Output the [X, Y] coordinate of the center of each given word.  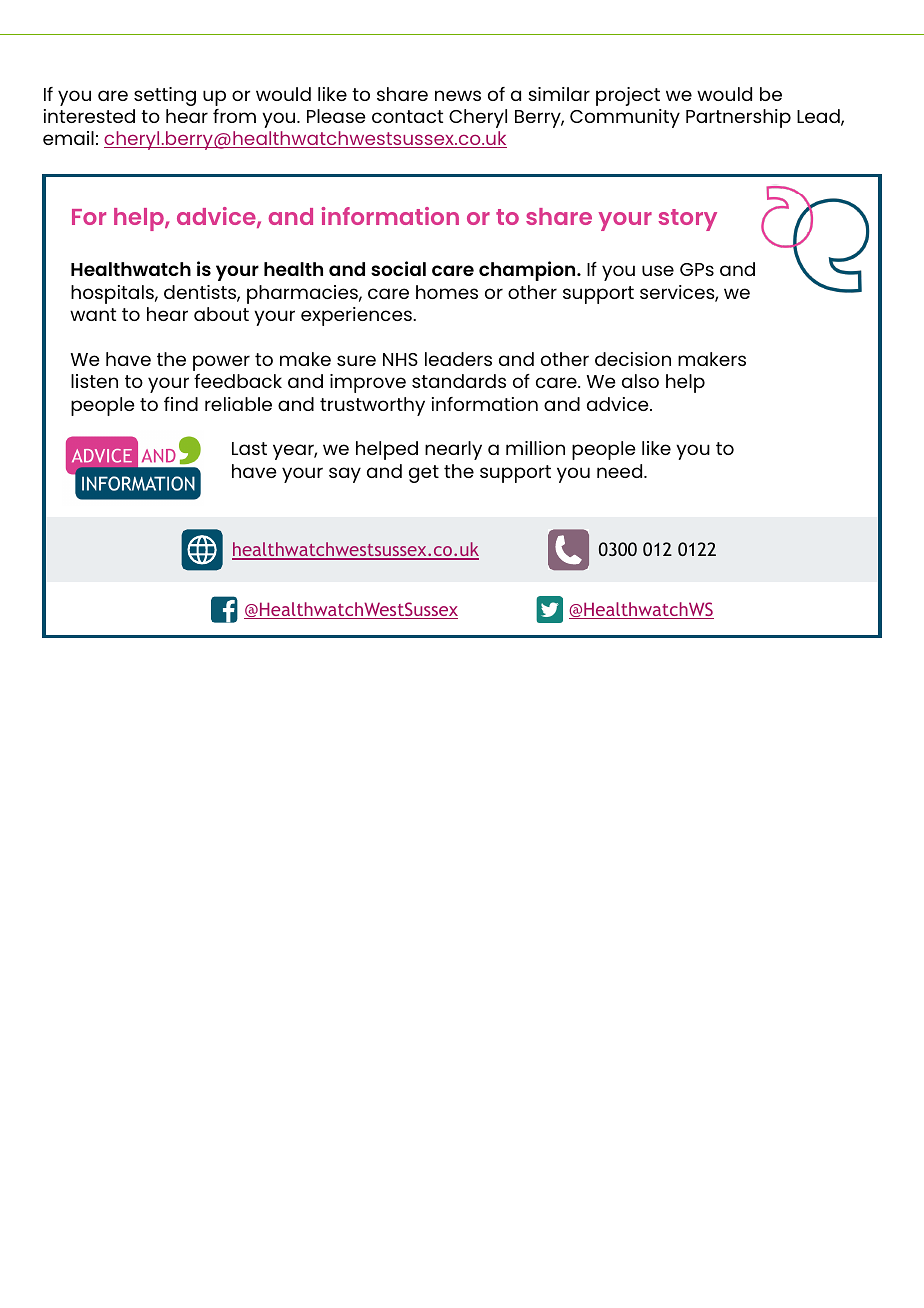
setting [165, 96]
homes [447, 292]
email [68, 138]
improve [368, 383]
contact [407, 116]
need [621, 471]
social [398, 268]
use [658, 270]
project [628, 96]
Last [249, 448]
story [687, 220]
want [93, 314]
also [640, 381]
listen [94, 381]
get [424, 474]
